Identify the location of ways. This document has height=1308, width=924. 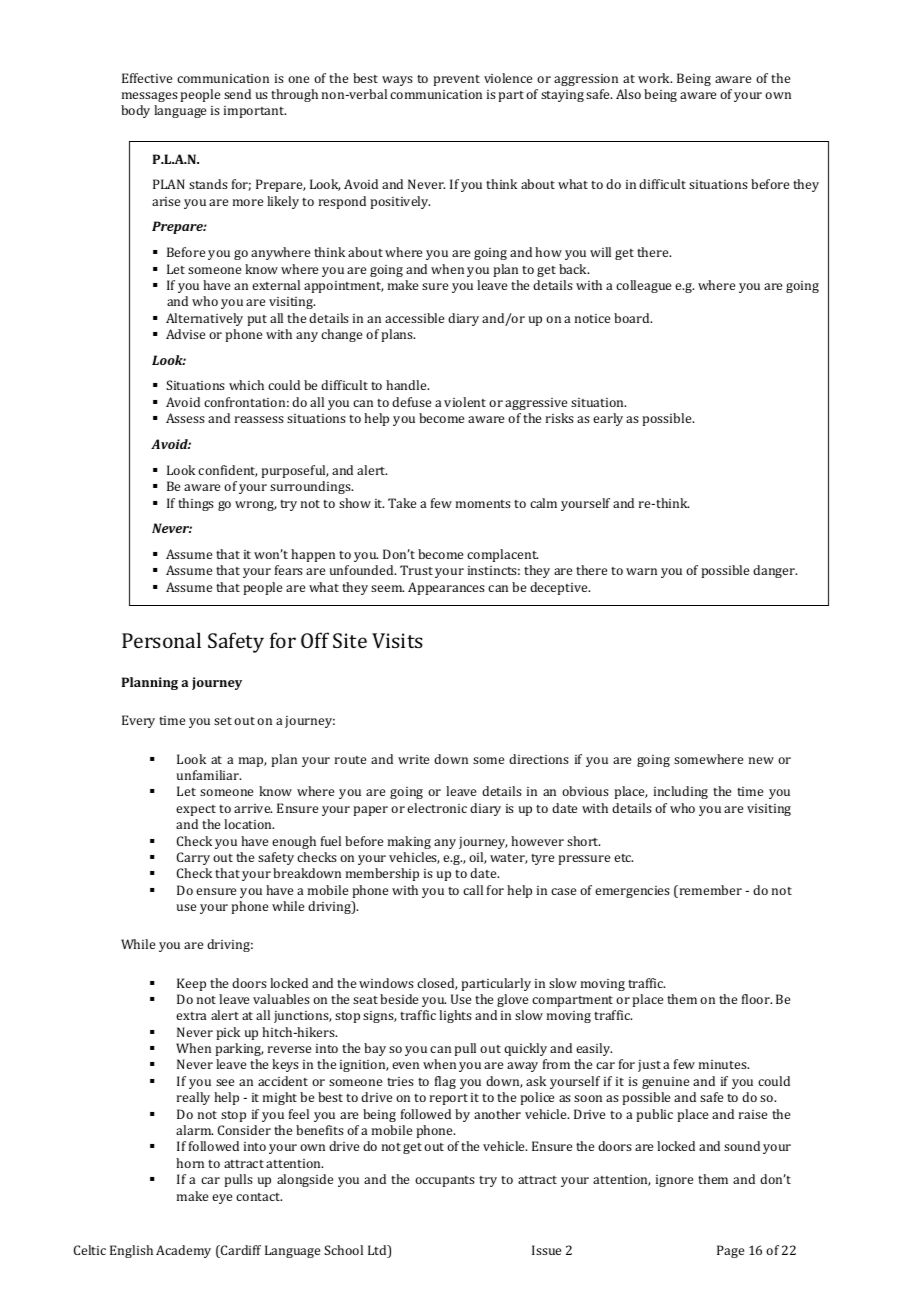
(397, 81).
